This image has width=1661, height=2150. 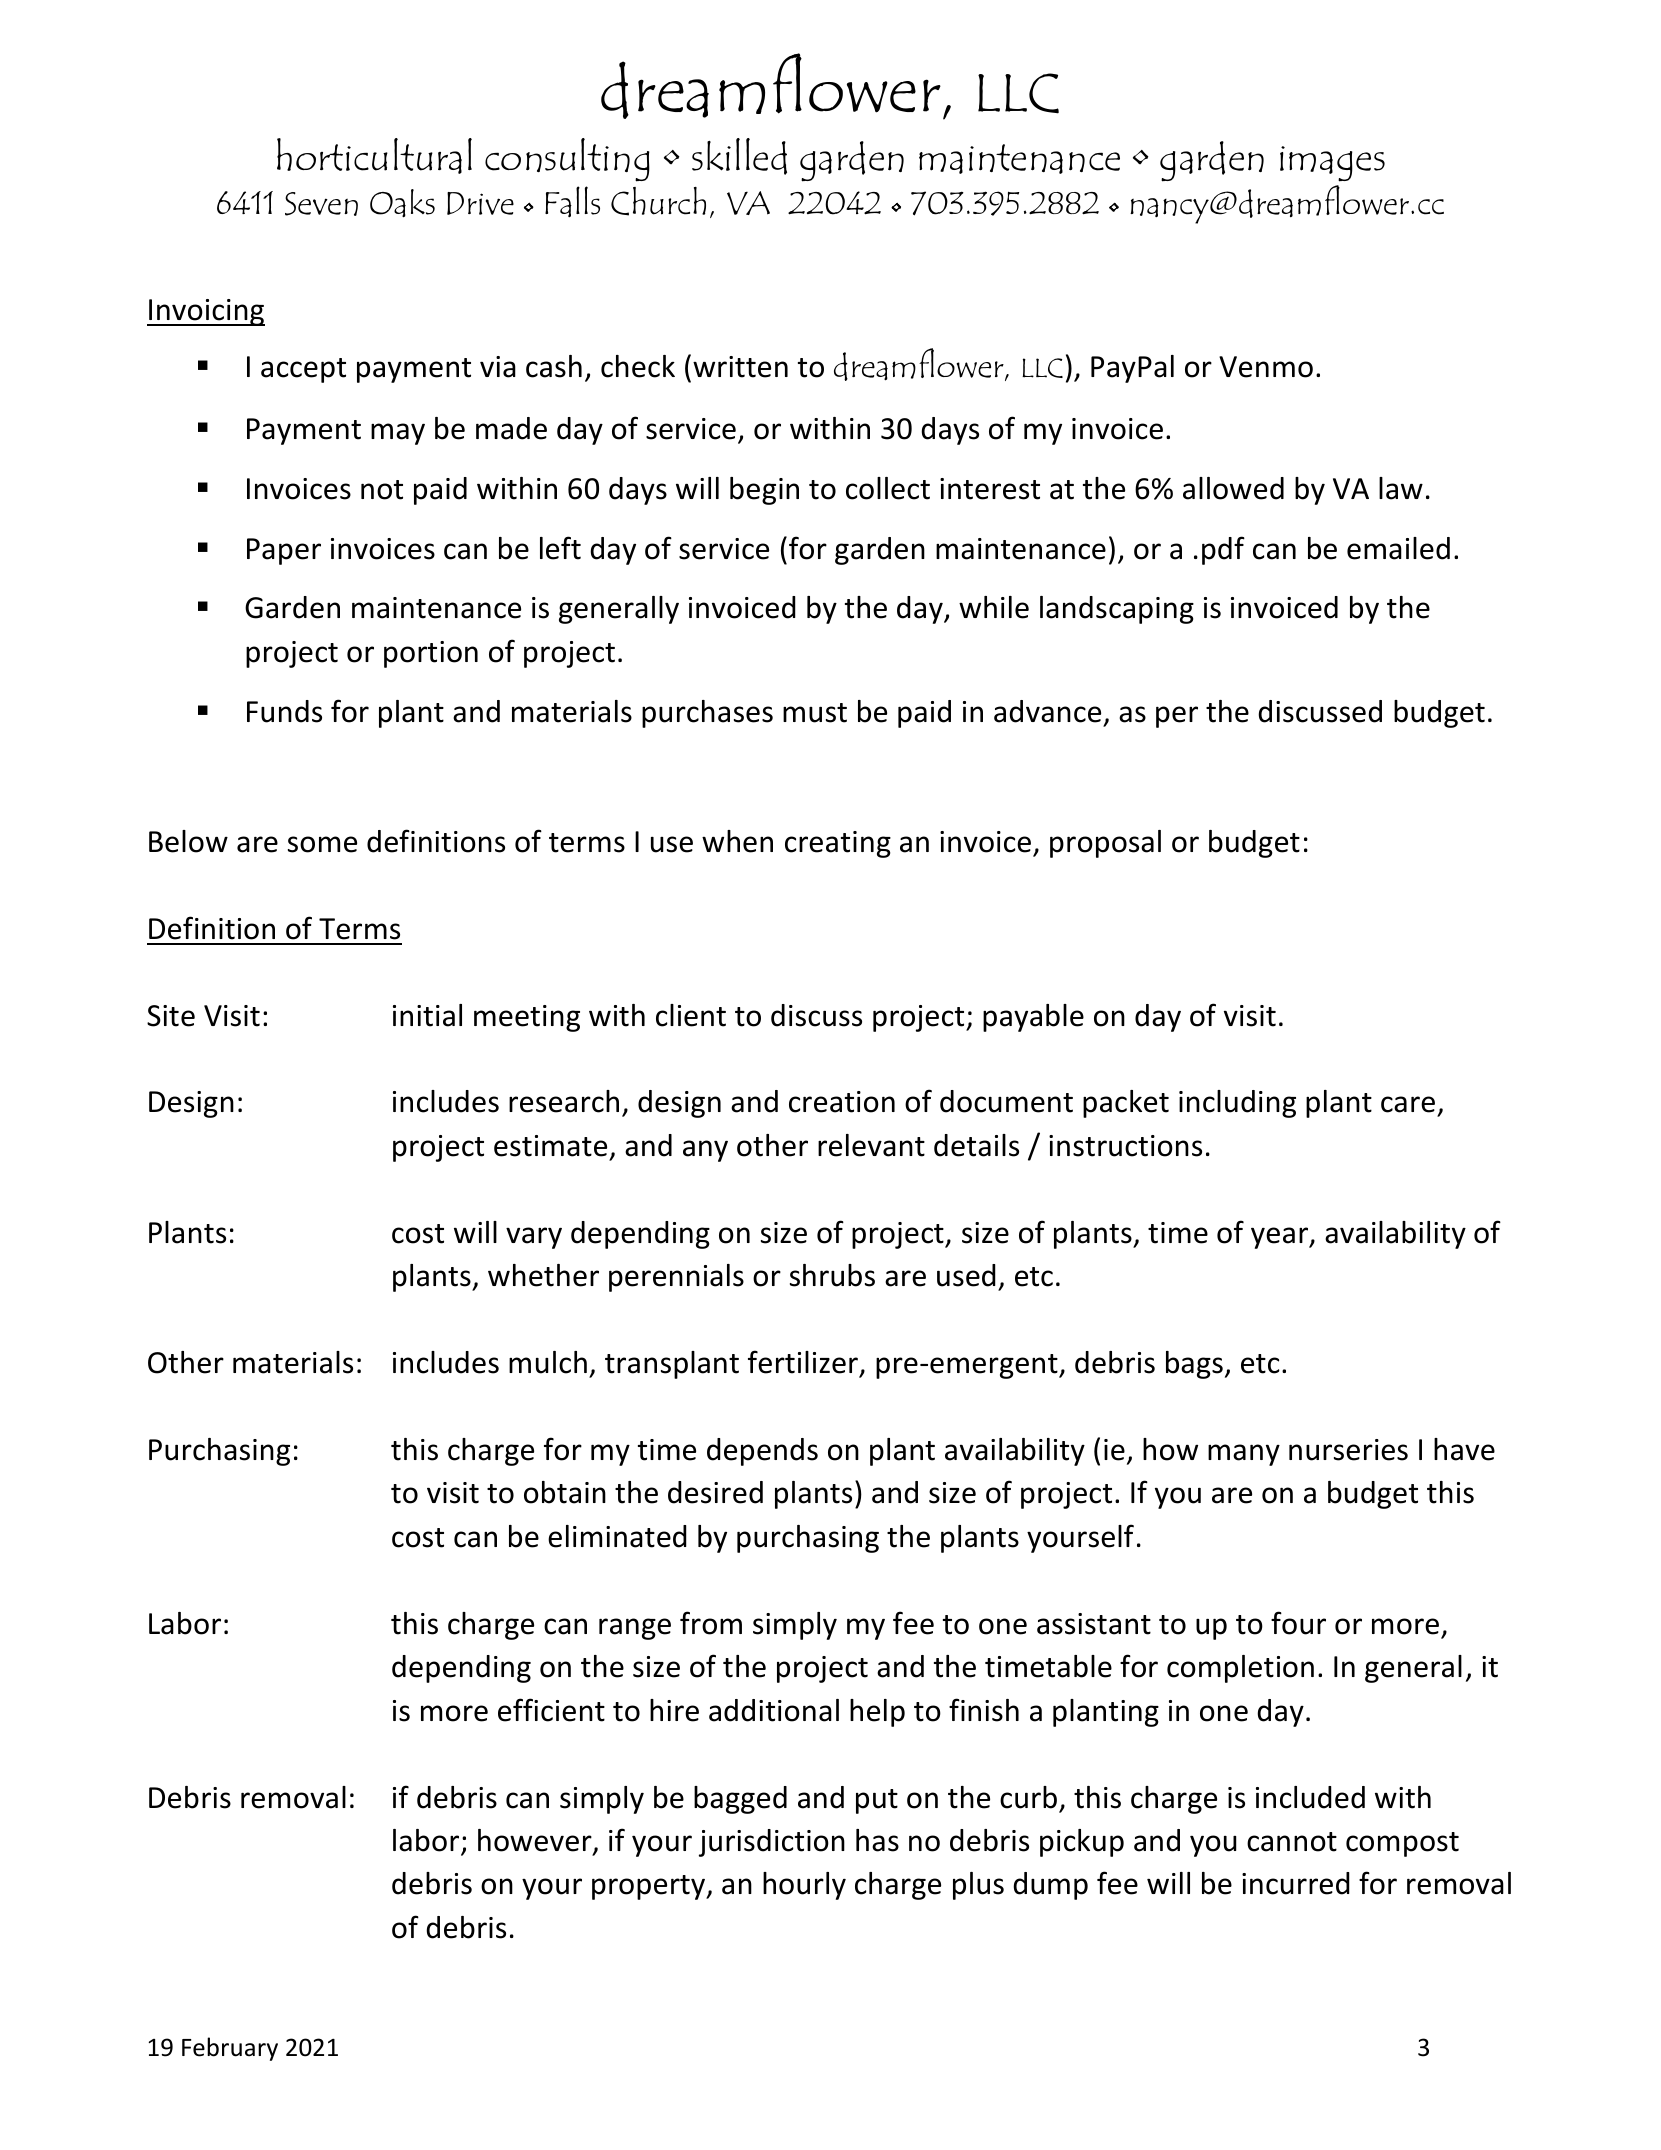 What do you see at coordinates (427, 1015) in the image?
I see `initial` at bounding box center [427, 1015].
